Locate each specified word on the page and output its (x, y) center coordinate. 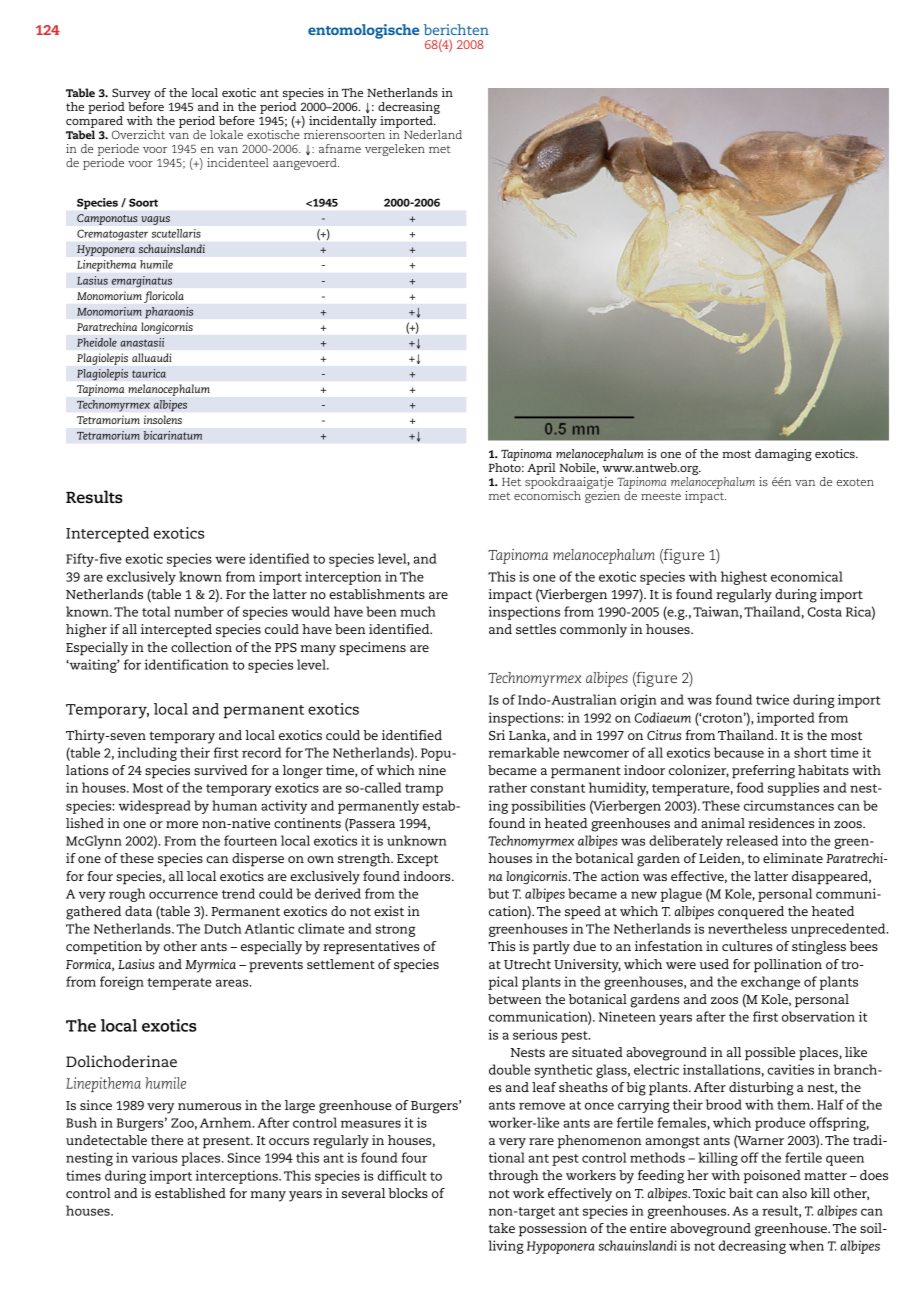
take (502, 1228)
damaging (783, 455)
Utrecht (527, 964)
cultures (747, 946)
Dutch (222, 928)
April (541, 470)
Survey (131, 95)
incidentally (343, 123)
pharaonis (169, 313)
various (155, 1157)
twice (772, 699)
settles (536, 629)
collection (201, 647)
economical (807, 576)
